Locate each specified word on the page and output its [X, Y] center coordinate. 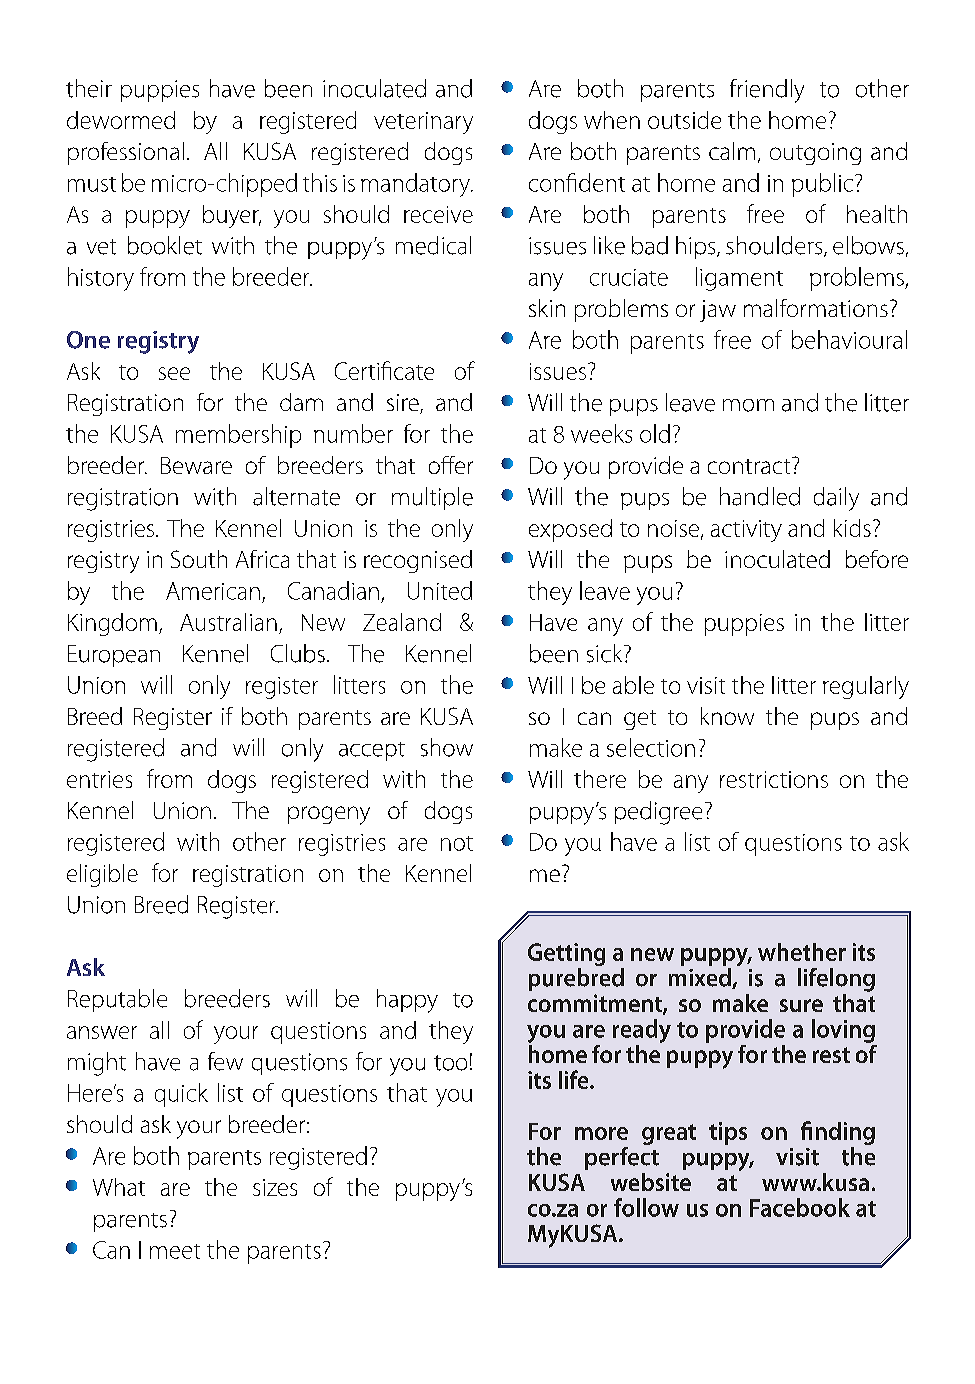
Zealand [402, 622]
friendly [767, 91]
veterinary [423, 123]
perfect [622, 1157]
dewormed [121, 120]
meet [175, 1251]
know [727, 716]
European [114, 656]
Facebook [800, 1207]
